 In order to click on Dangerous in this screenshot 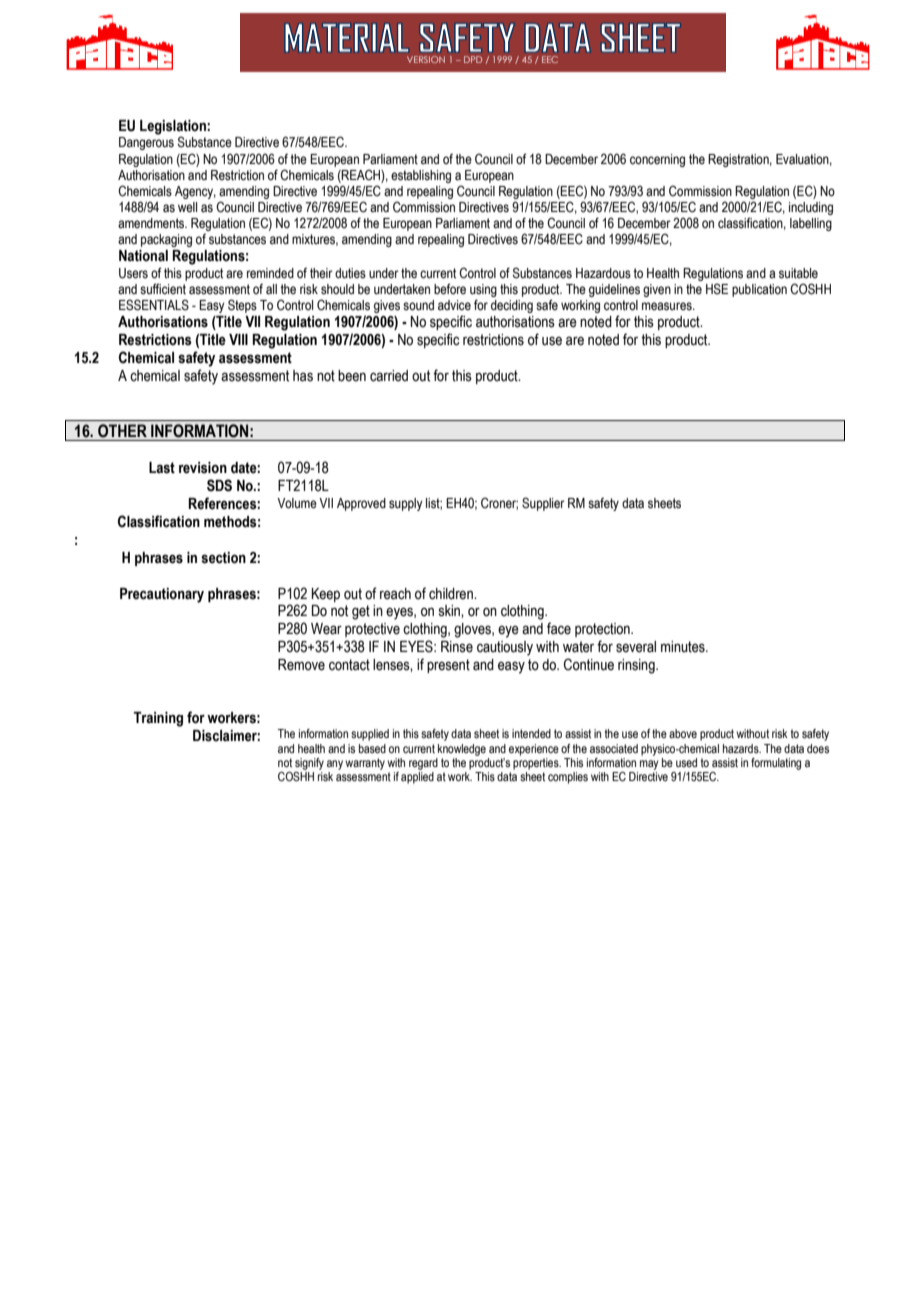, I will do `click(146, 143)`.
